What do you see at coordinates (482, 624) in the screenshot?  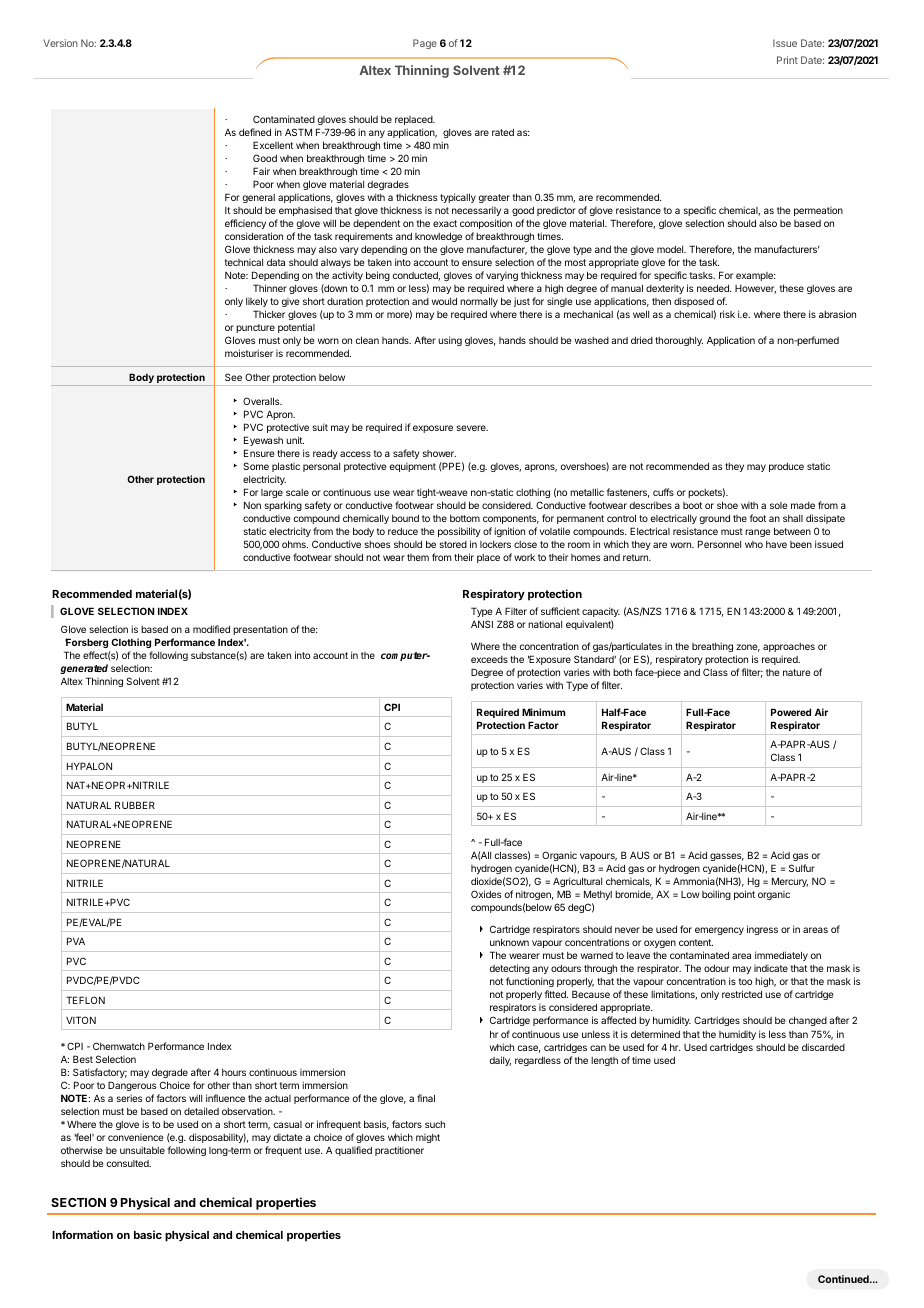 I see `ANSI` at bounding box center [482, 624].
